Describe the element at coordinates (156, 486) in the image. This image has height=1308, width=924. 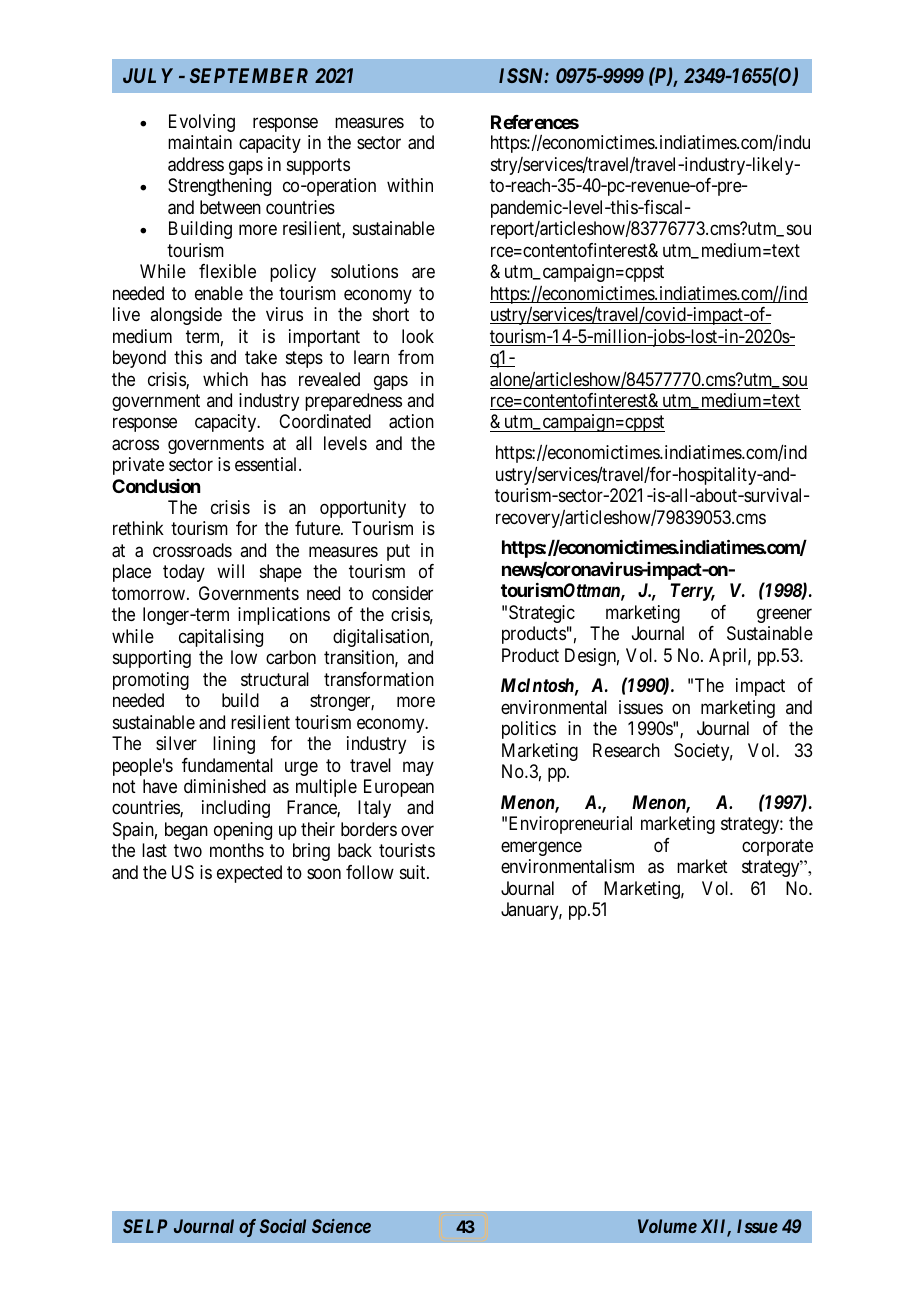
I see `Conclusion` at that location.
